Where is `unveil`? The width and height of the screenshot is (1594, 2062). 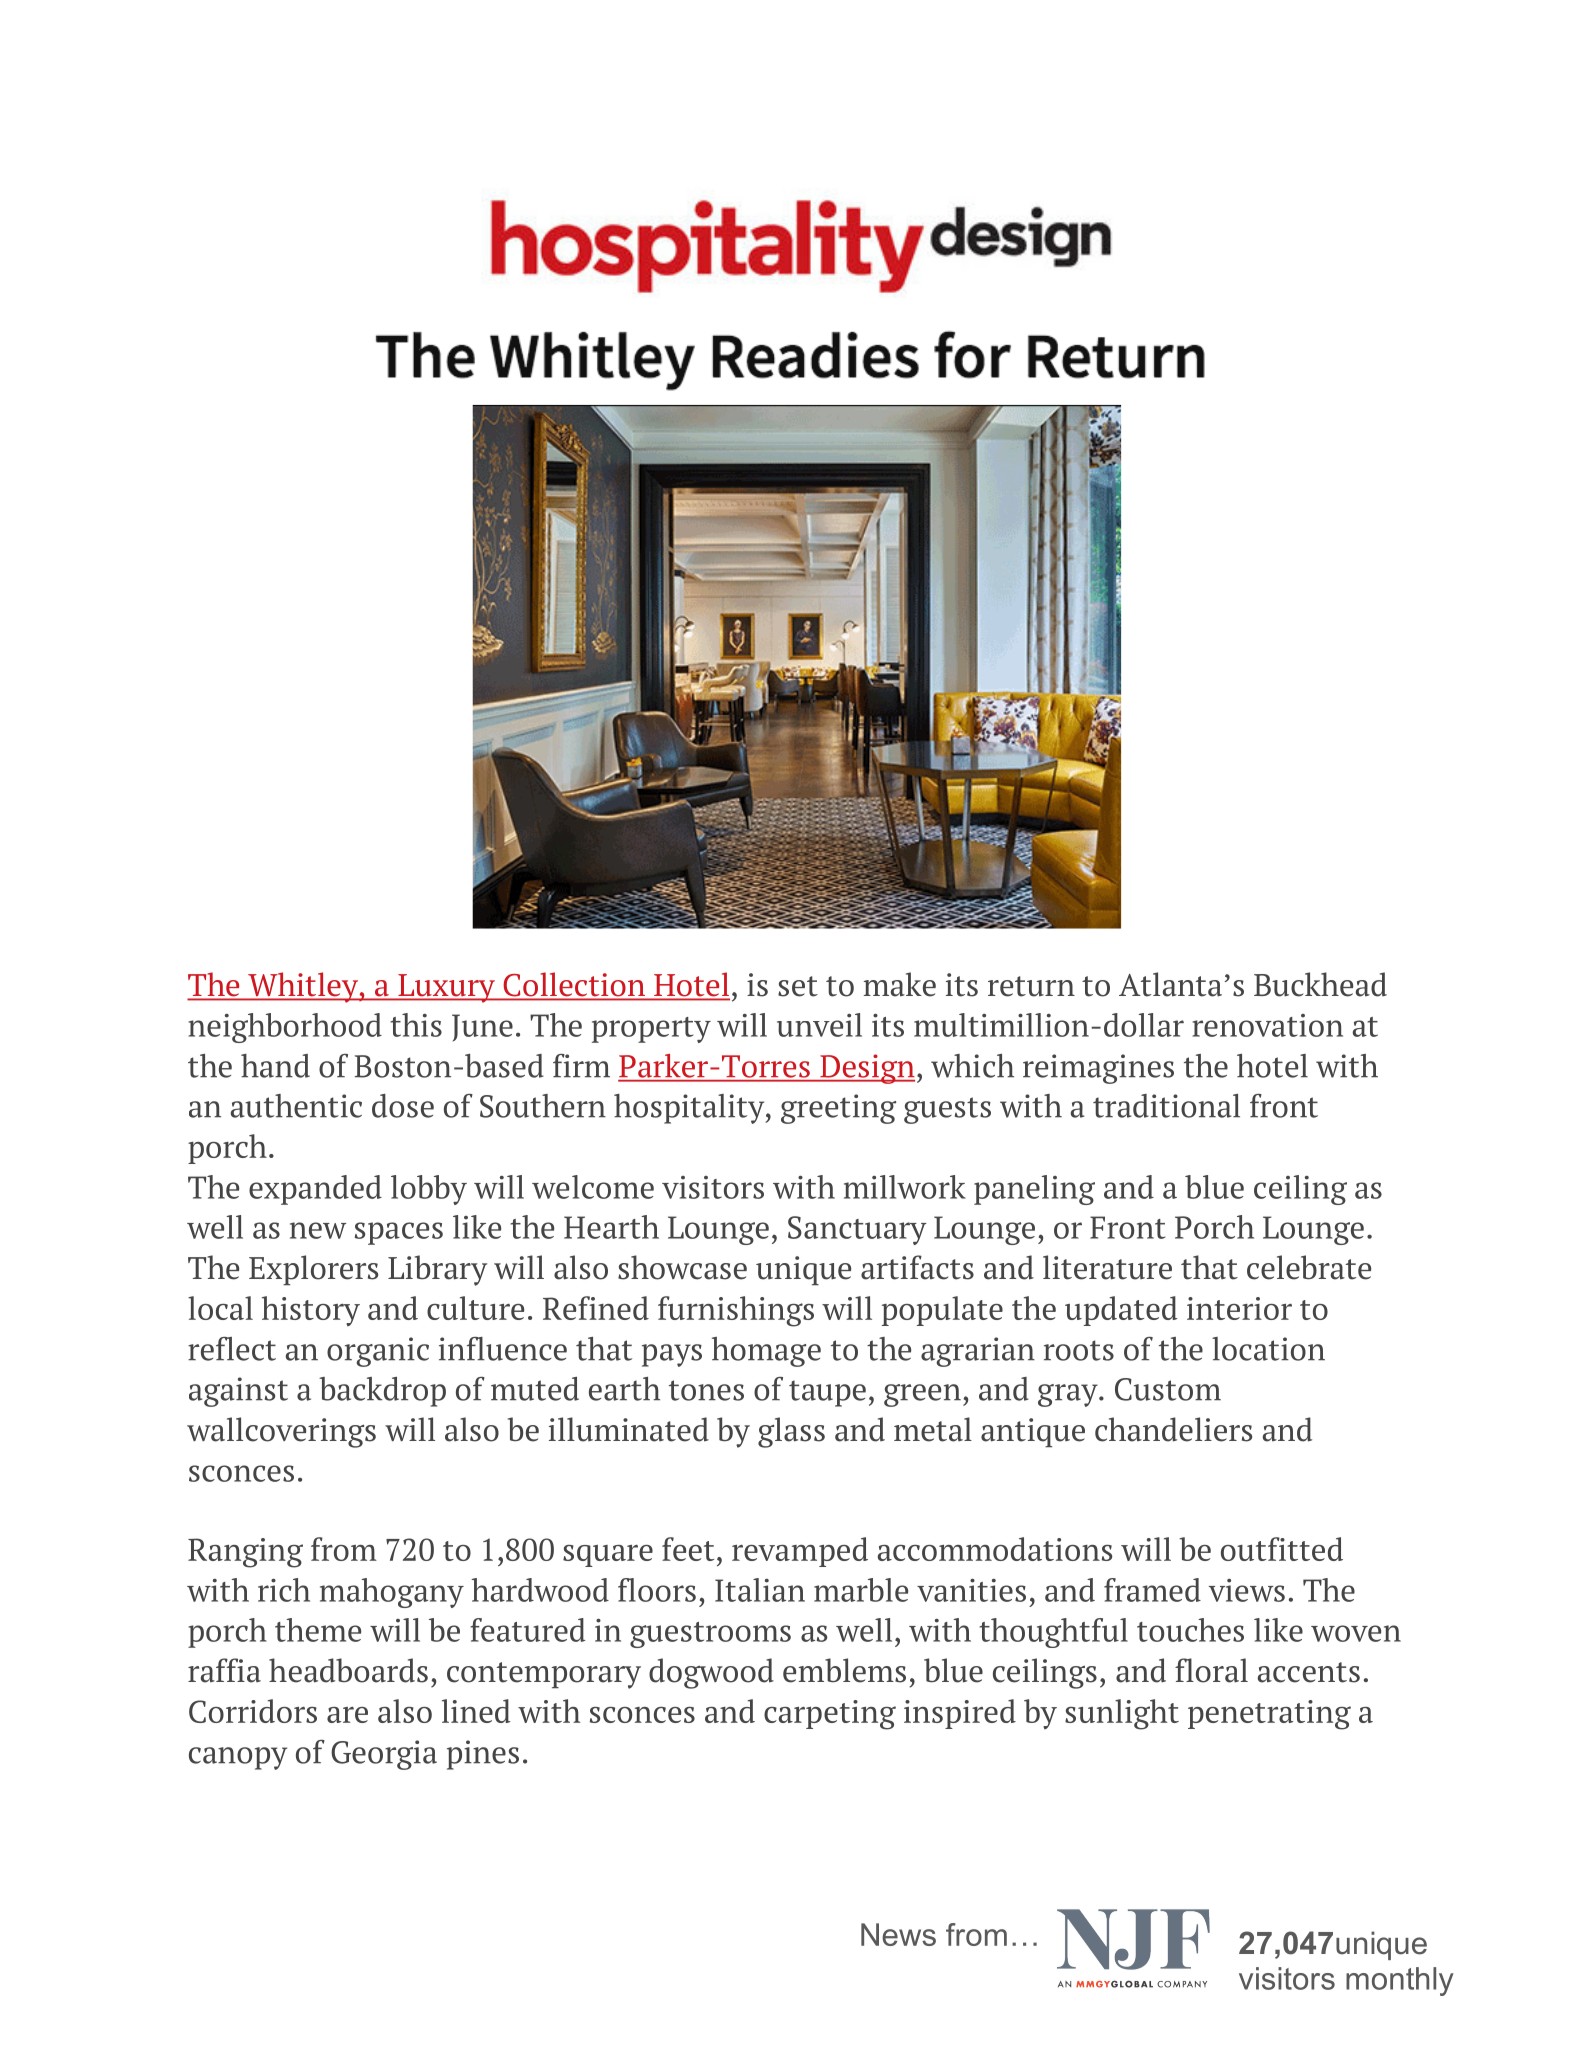 unveil is located at coordinates (819, 1025).
